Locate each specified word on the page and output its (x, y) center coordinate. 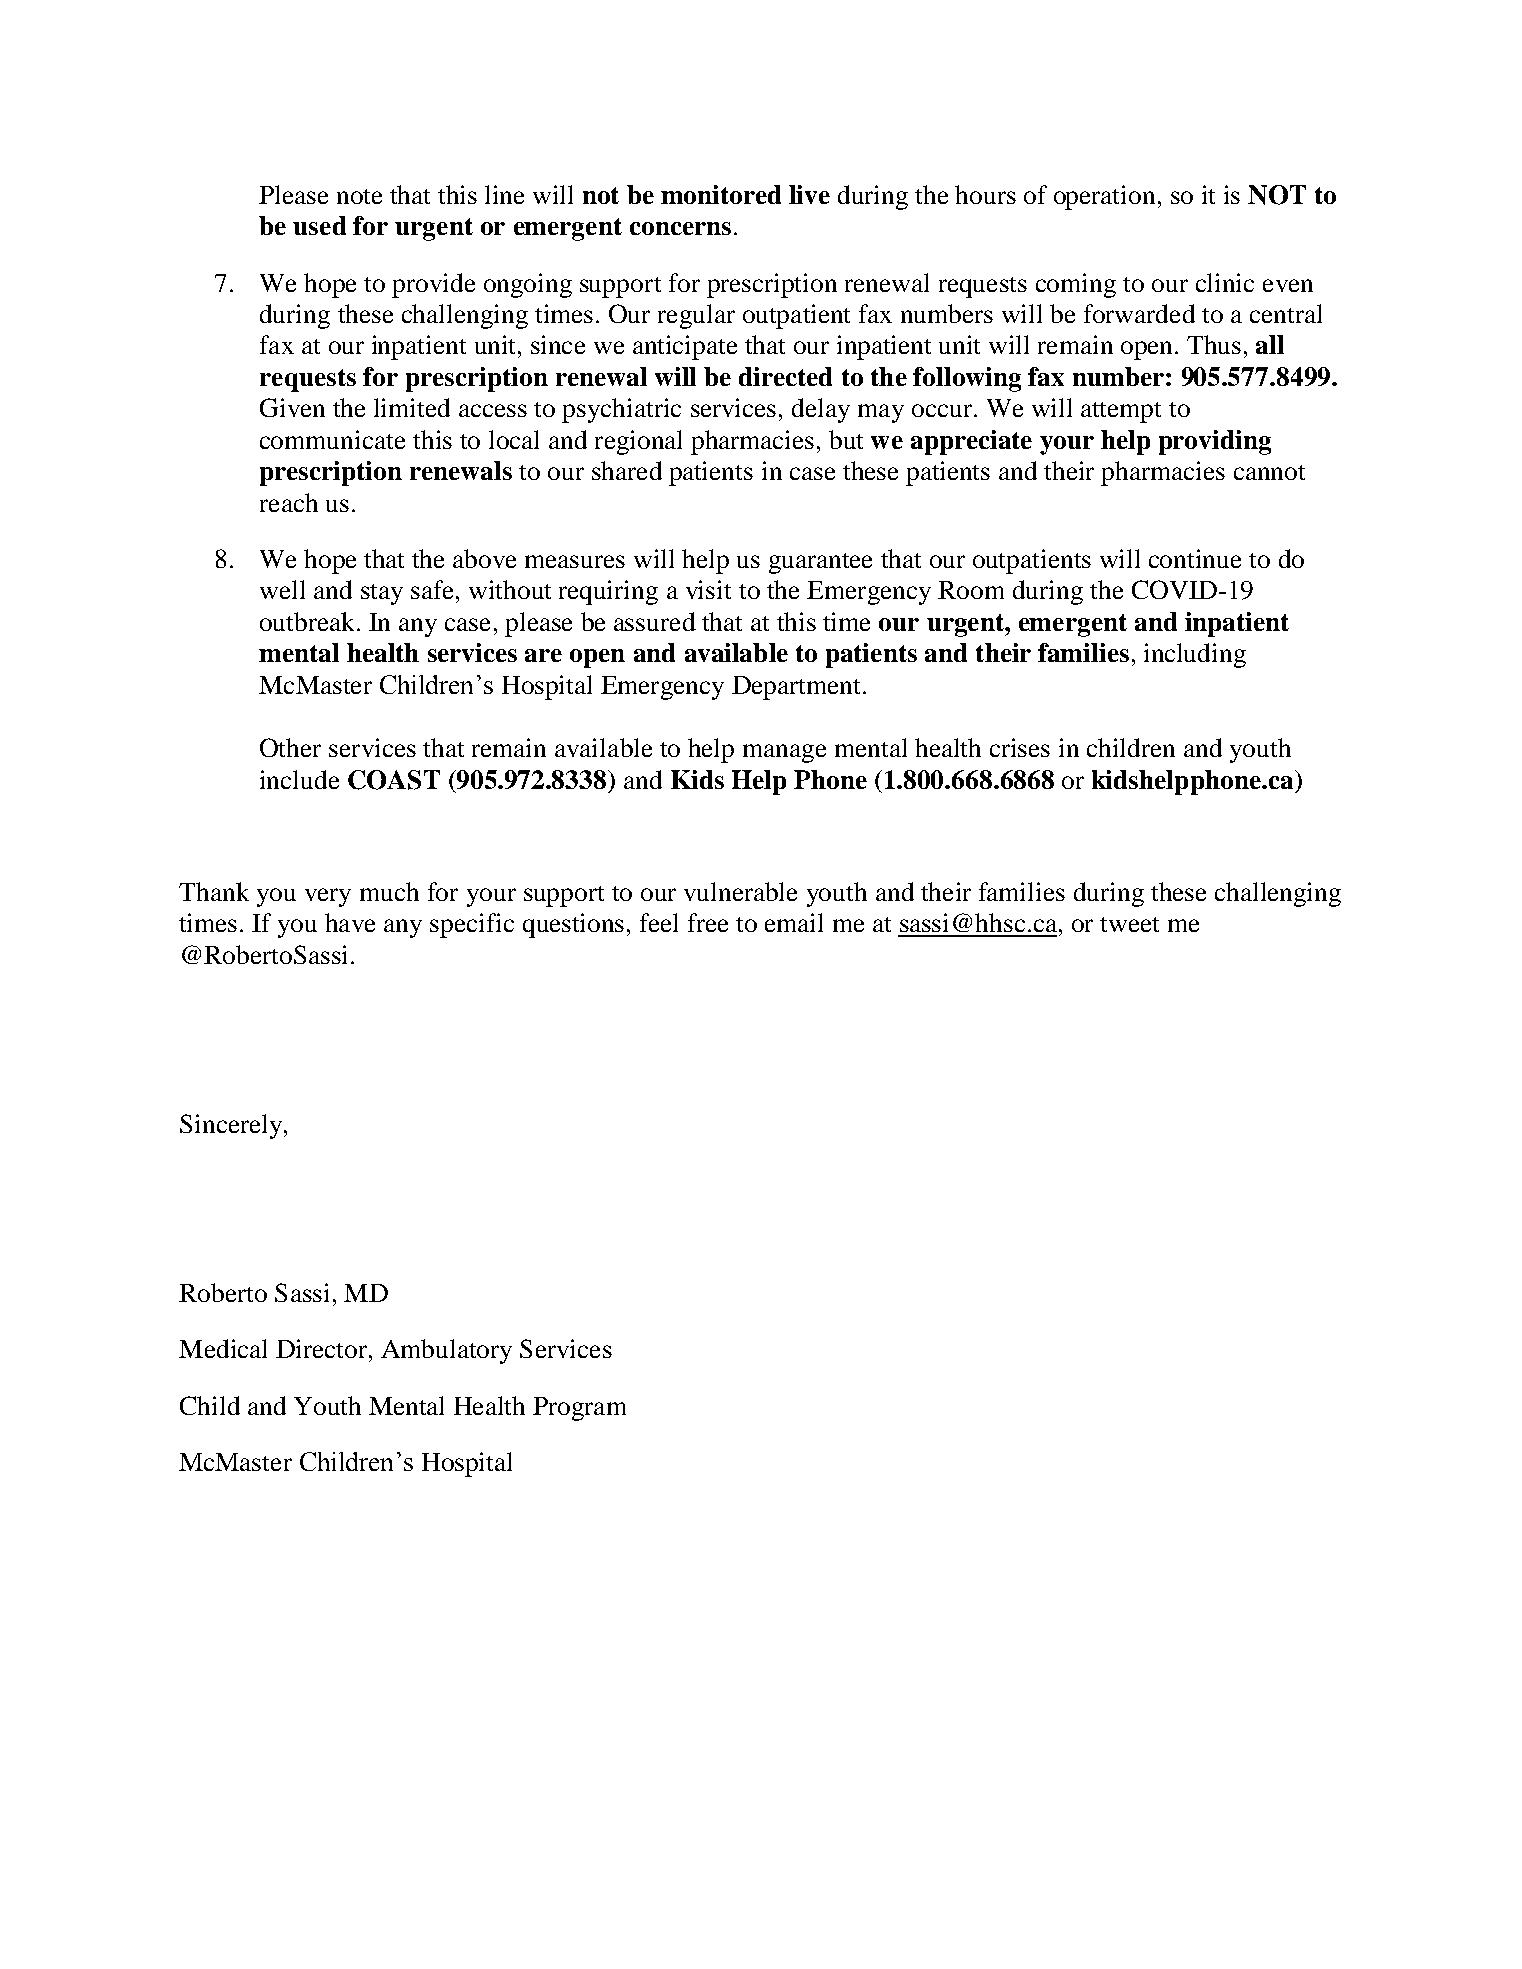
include (299, 779)
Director (321, 1348)
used (319, 225)
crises (1020, 747)
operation (1104, 197)
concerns (680, 228)
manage (784, 753)
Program (579, 1409)
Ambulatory (446, 1351)
